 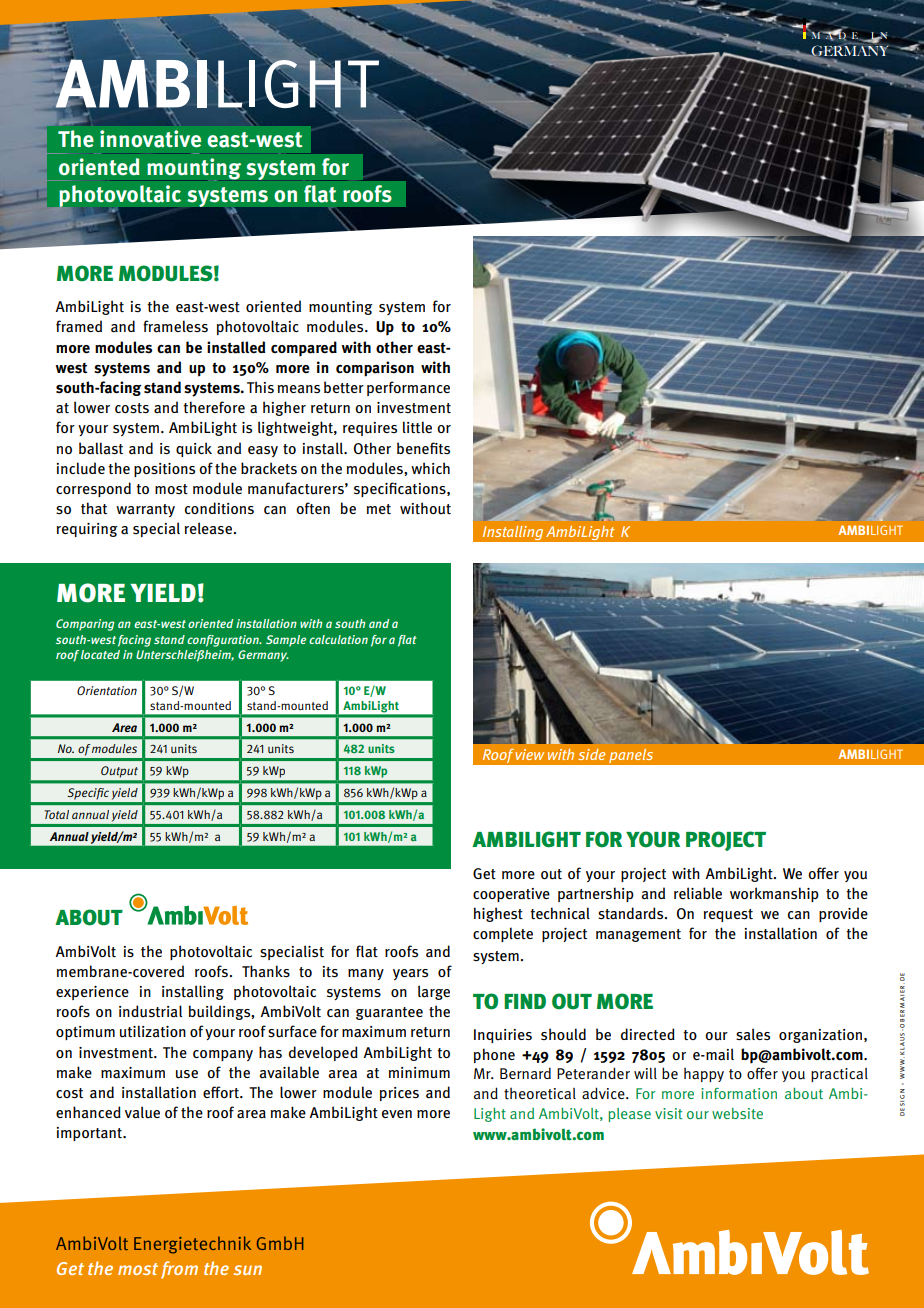 What do you see at coordinates (150, 139) in the screenshot?
I see `innovative` at bounding box center [150, 139].
